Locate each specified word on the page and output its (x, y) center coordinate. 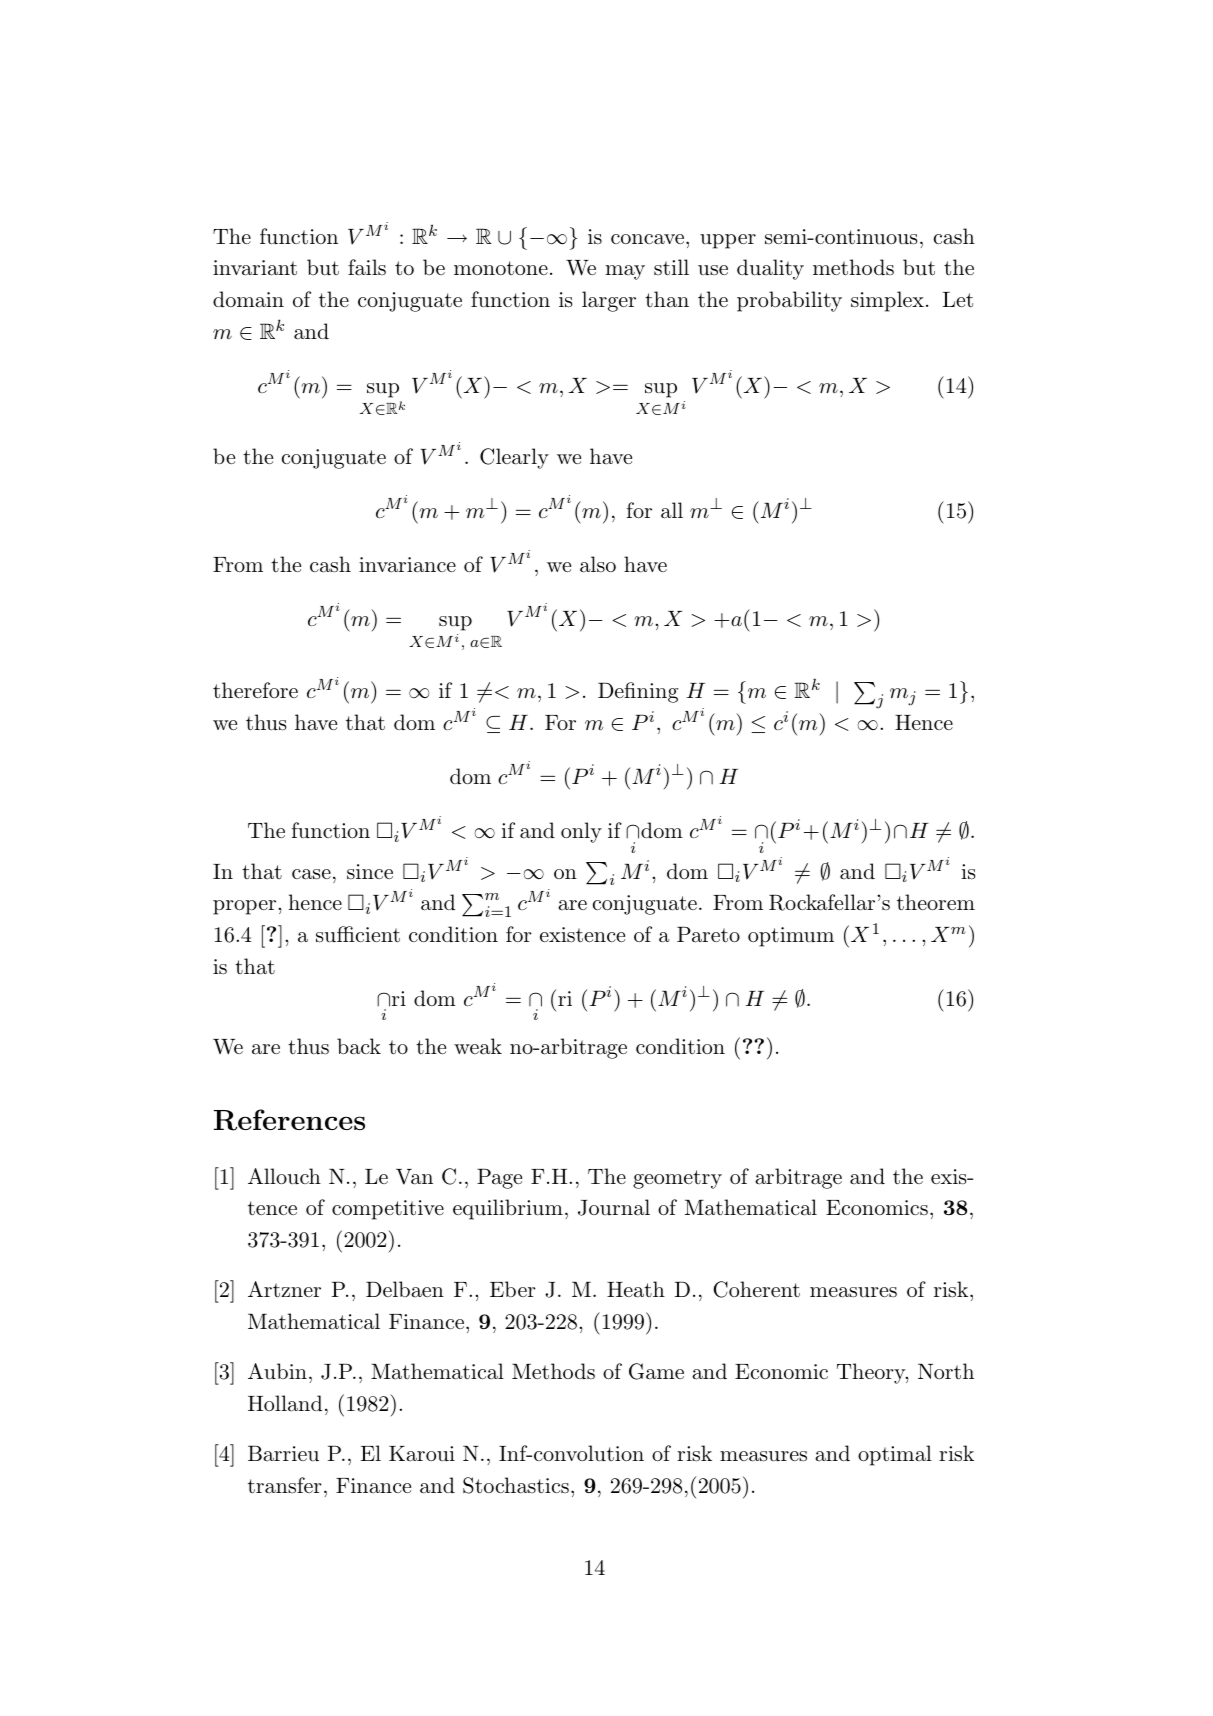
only (581, 832)
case (311, 874)
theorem (936, 902)
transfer (285, 1485)
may (625, 272)
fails (367, 267)
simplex (887, 301)
